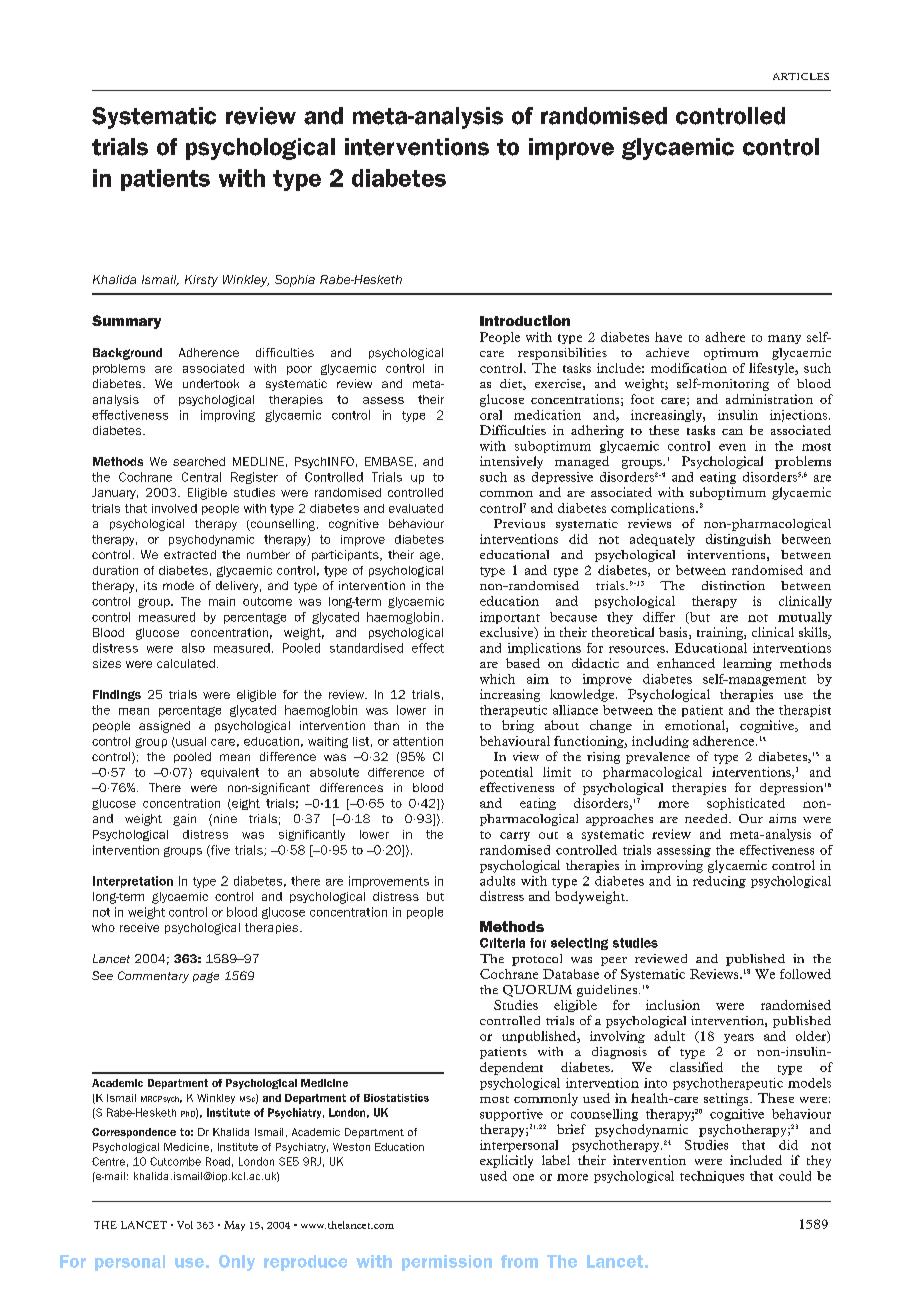 Image resolution: width=924 pixels, height=1308 pixels. Describe the element at coordinates (201, 281) in the screenshot. I see `Kirsty` at that location.
